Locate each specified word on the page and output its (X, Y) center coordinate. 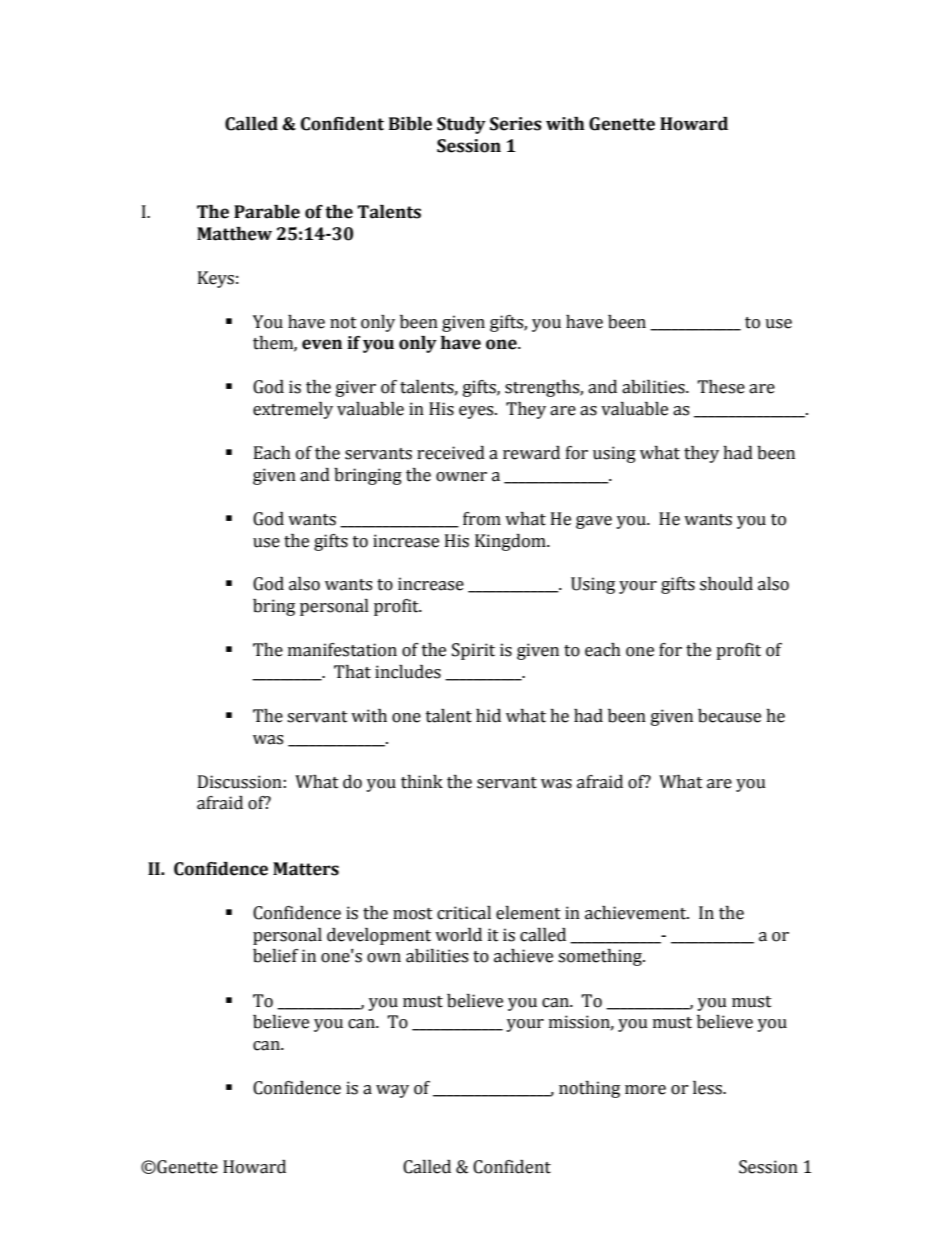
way (392, 1091)
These (721, 387)
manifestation (342, 650)
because (729, 716)
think (422, 782)
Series (516, 124)
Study (461, 125)
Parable (267, 212)
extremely (293, 410)
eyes (477, 412)
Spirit (473, 651)
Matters (306, 869)
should (726, 584)
